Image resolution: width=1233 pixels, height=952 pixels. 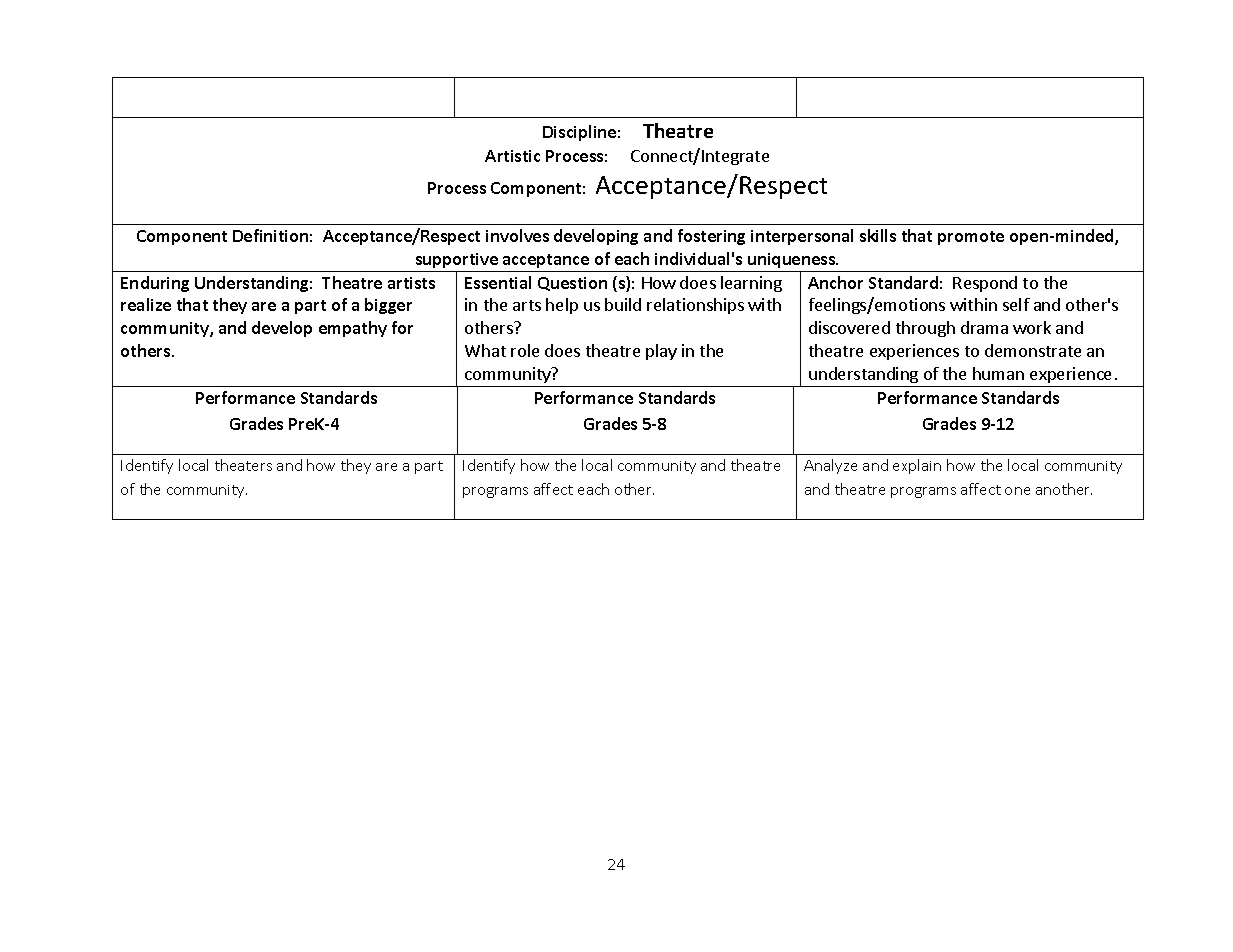 What do you see at coordinates (1016, 304) in the screenshot?
I see `self` at bounding box center [1016, 304].
